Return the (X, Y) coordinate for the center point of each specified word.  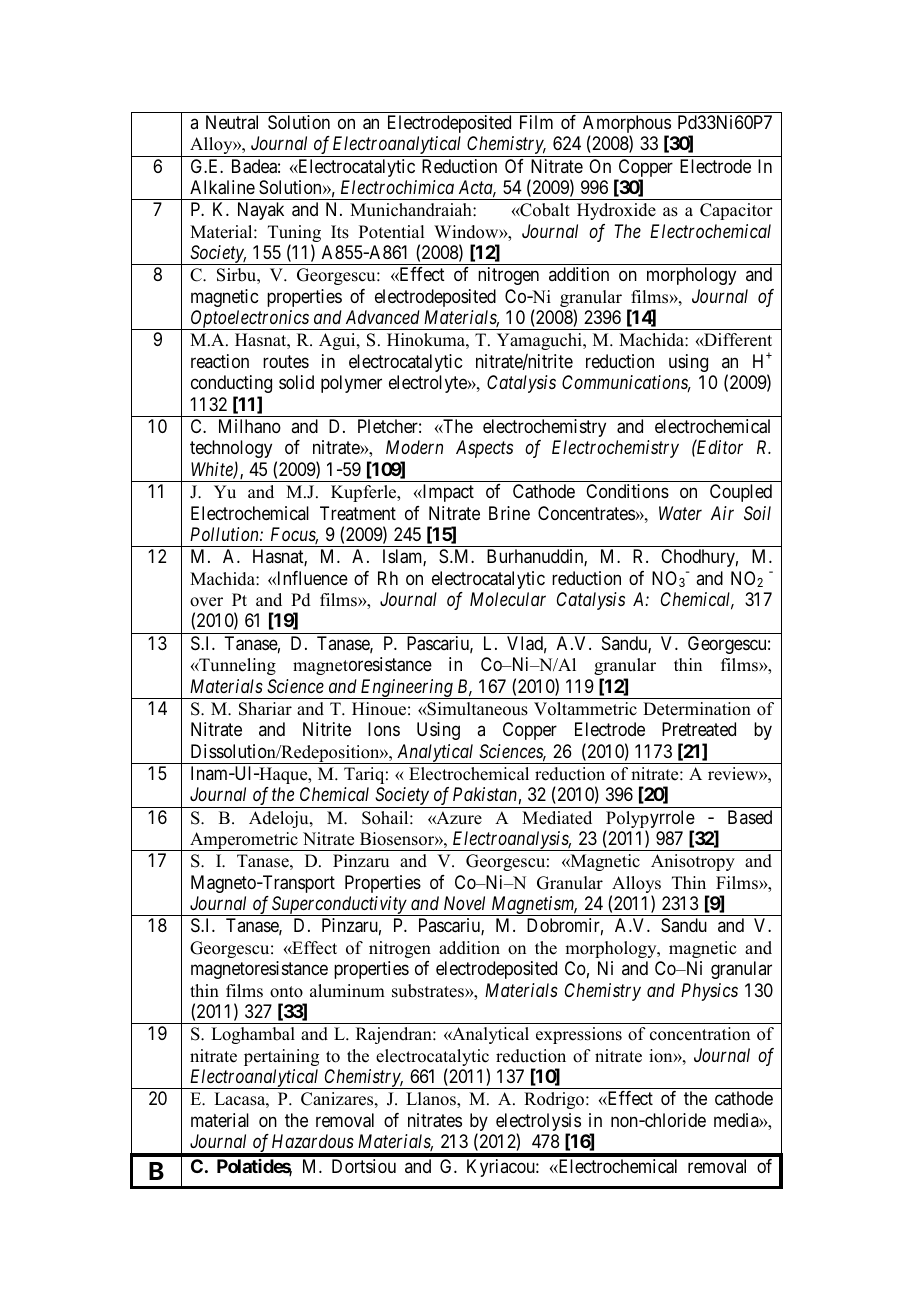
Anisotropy (693, 862)
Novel (464, 903)
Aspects (484, 449)
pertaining (281, 1057)
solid (296, 382)
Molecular (508, 599)
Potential (391, 232)
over (206, 602)
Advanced (383, 317)
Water (680, 513)
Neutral (232, 122)
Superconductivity (339, 906)
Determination (697, 709)
